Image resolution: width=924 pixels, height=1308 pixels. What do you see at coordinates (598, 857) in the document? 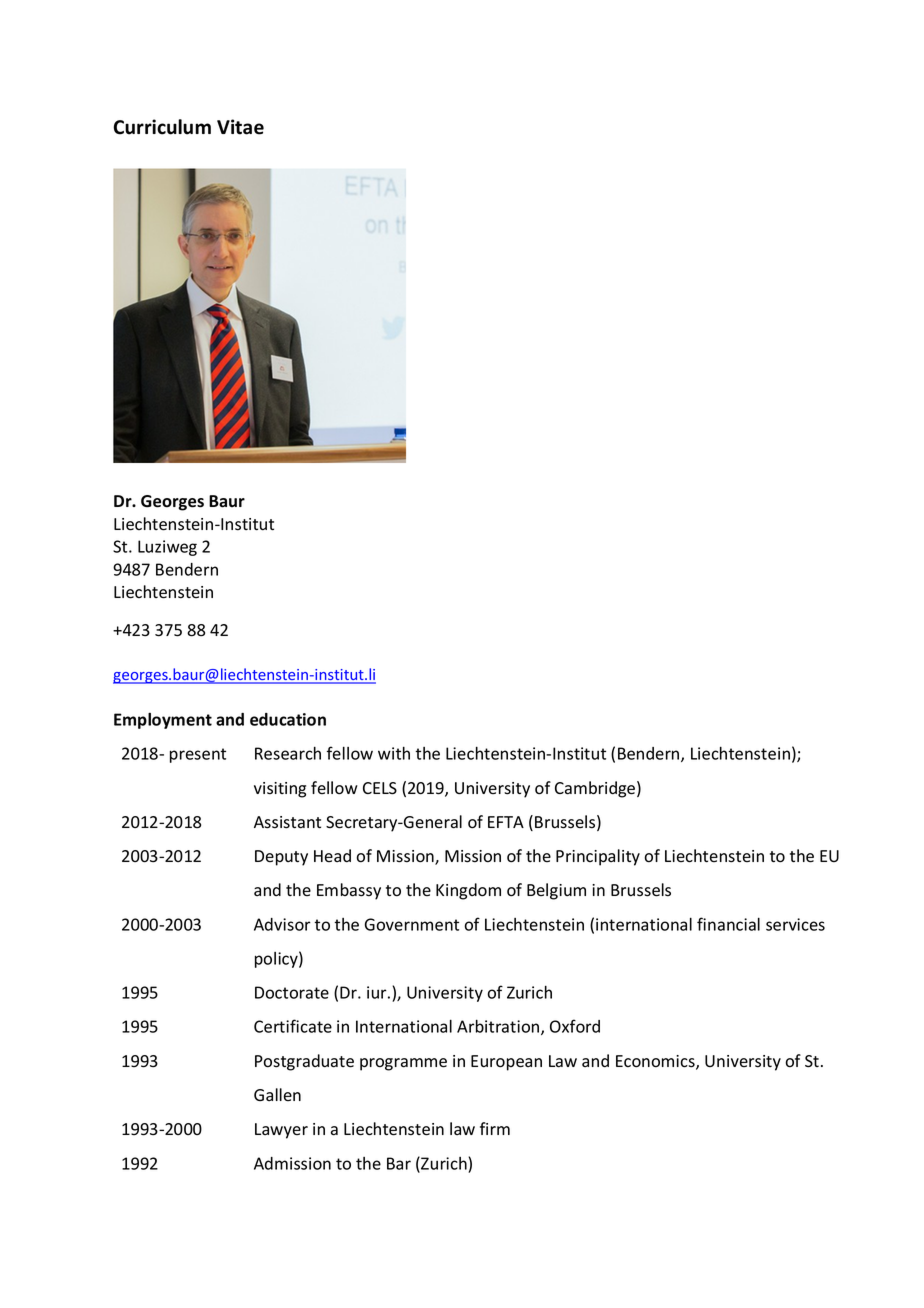
I see `Principality` at bounding box center [598, 857].
